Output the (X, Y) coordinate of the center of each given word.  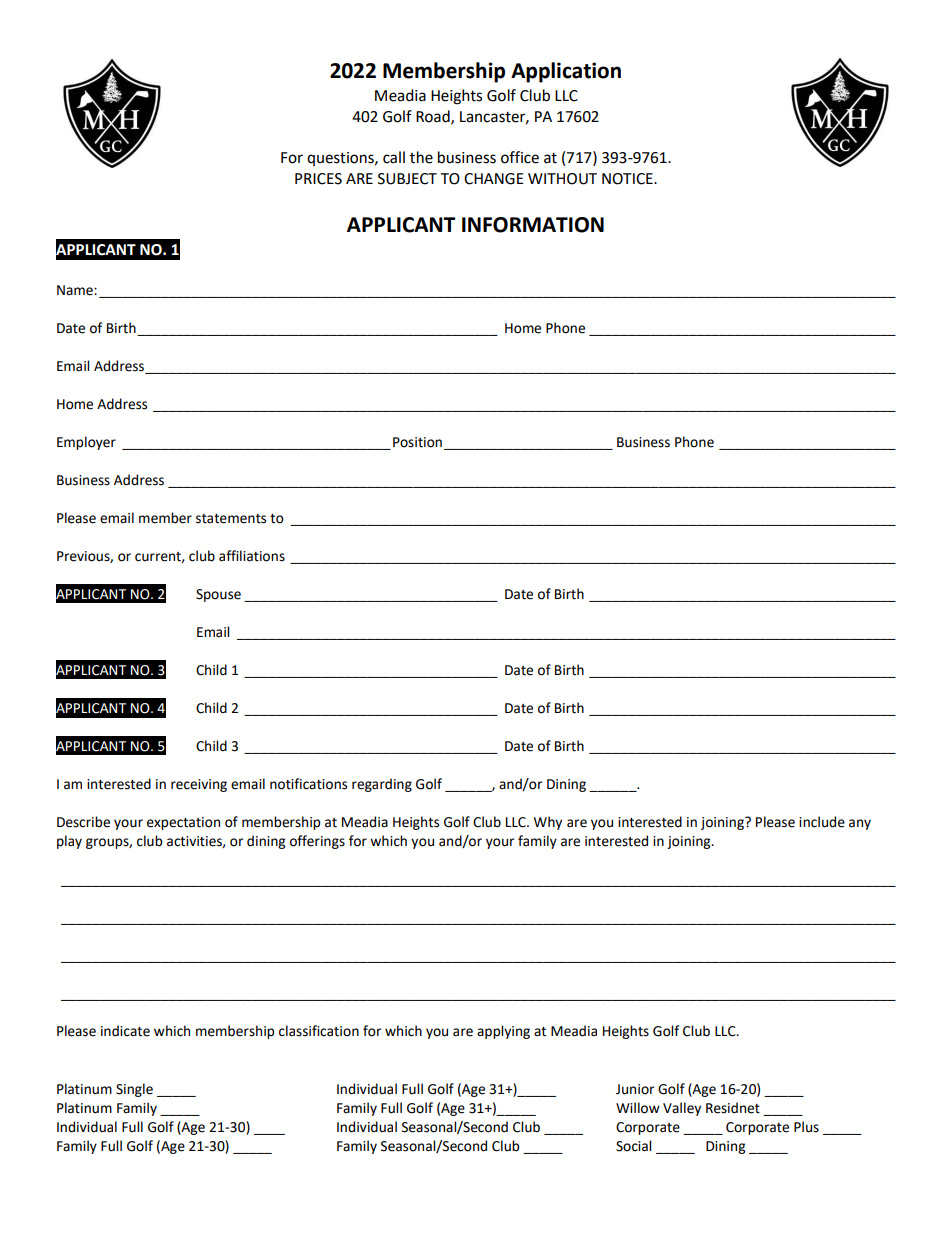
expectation (183, 823)
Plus (806, 1127)
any (860, 824)
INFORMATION (533, 225)
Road (434, 117)
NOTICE (628, 179)
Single (134, 1090)
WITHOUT (562, 179)
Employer (86, 443)
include (822, 822)
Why (548, 823)
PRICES (318, 179)
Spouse (218, 595)
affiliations (252, 556)
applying (503, 1032)
